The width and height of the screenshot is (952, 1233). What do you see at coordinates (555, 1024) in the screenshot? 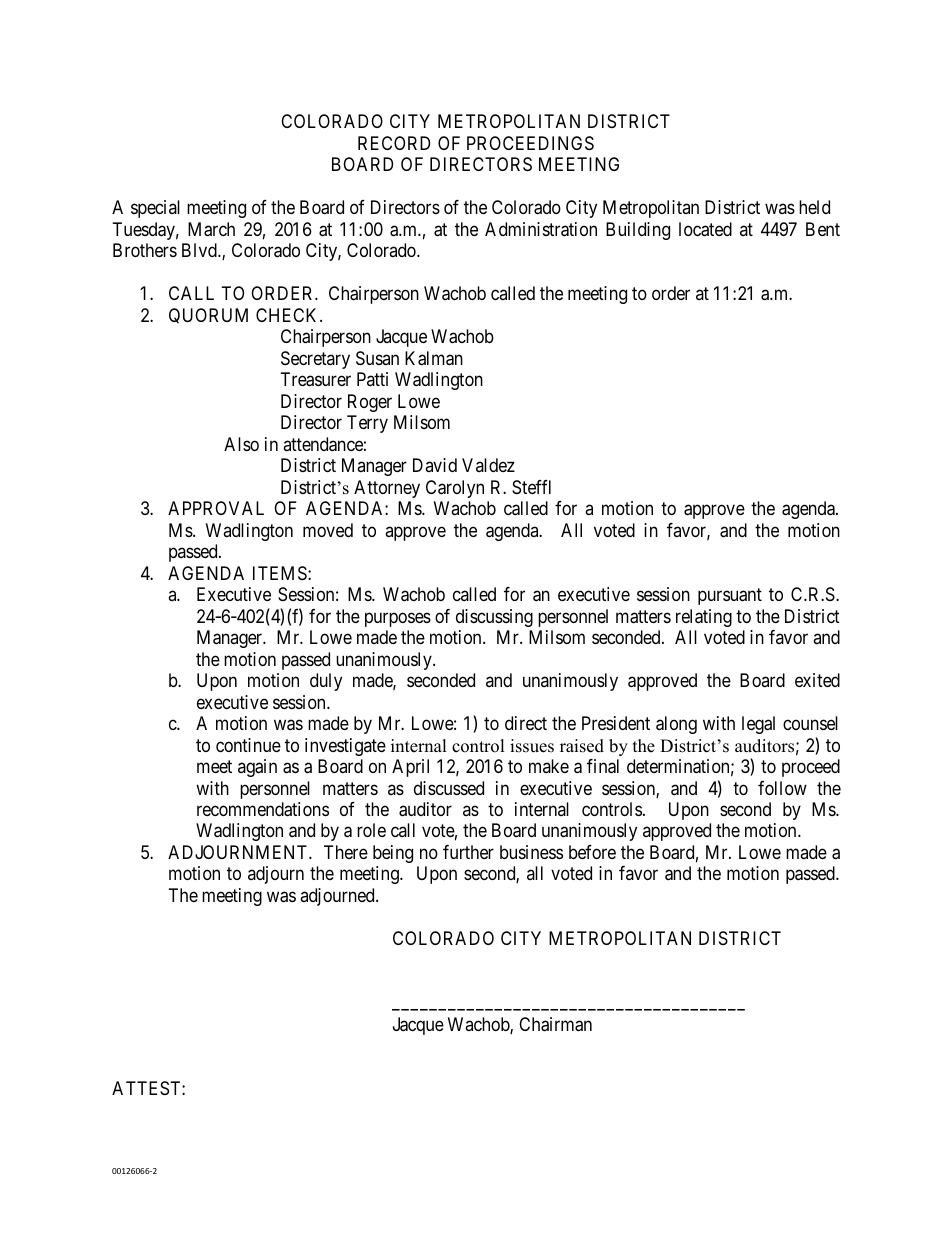
I see `Chairman` at bounding box center [555, 1024].
